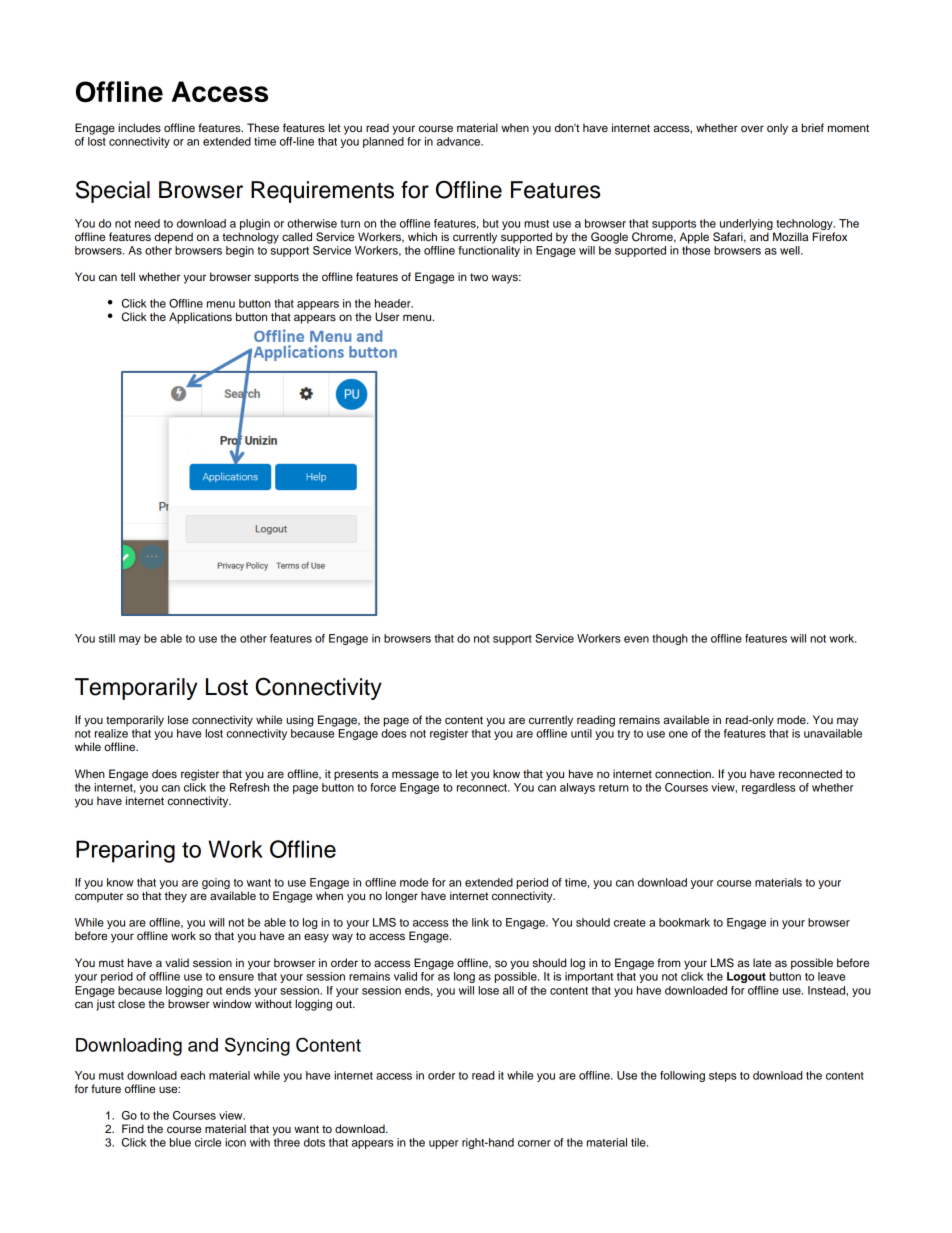  What do you see at coordinates (107, 638) in the page?
I see `still` at bounding box center [107, 638].
